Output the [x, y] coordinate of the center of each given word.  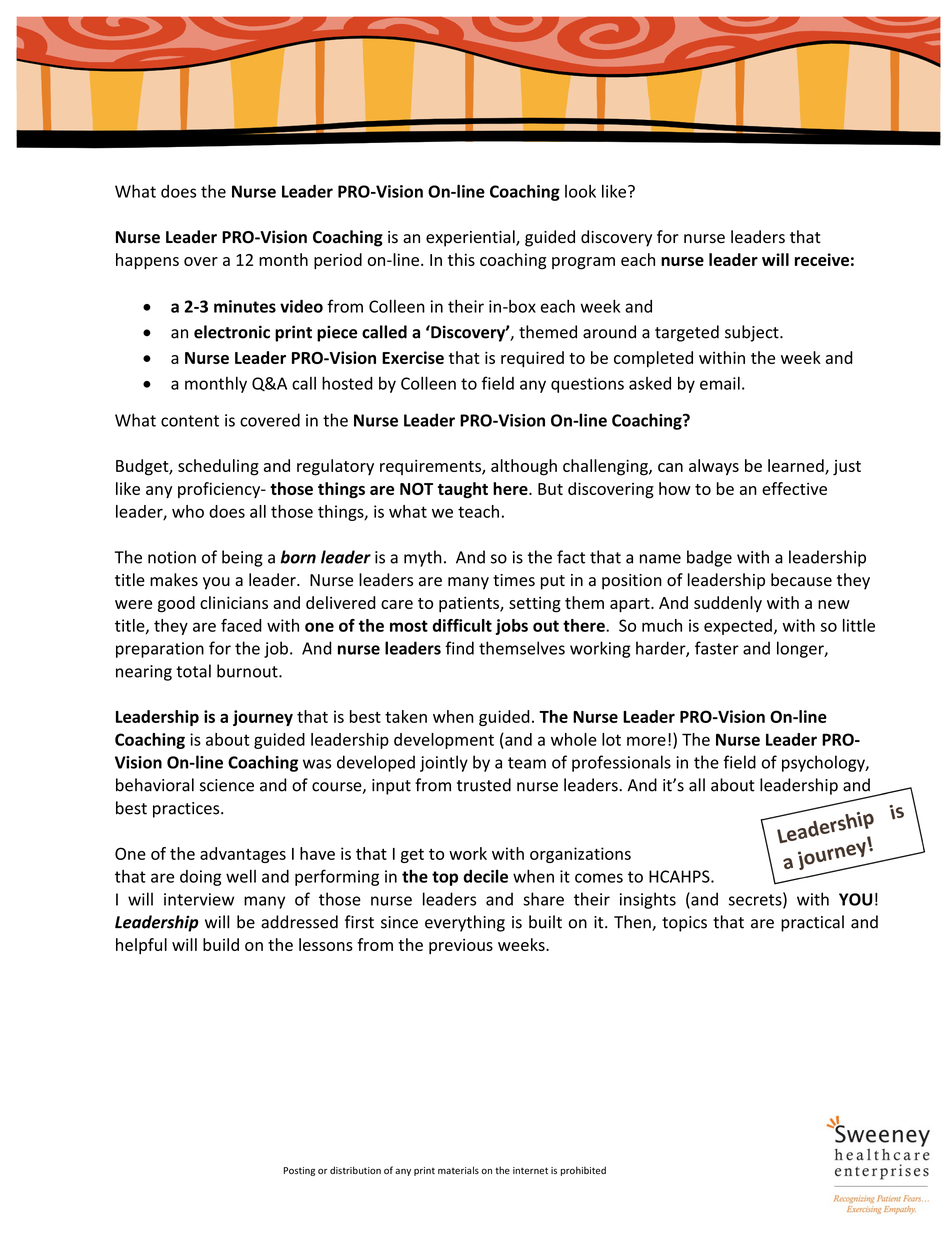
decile [485, 876]
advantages [243, 855]
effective [794, 488]
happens [147, 261]
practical [812, 923]
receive [822, 259]
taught [463, 490]
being [242, 558]
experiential [471, 238]
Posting [299, 1171]
